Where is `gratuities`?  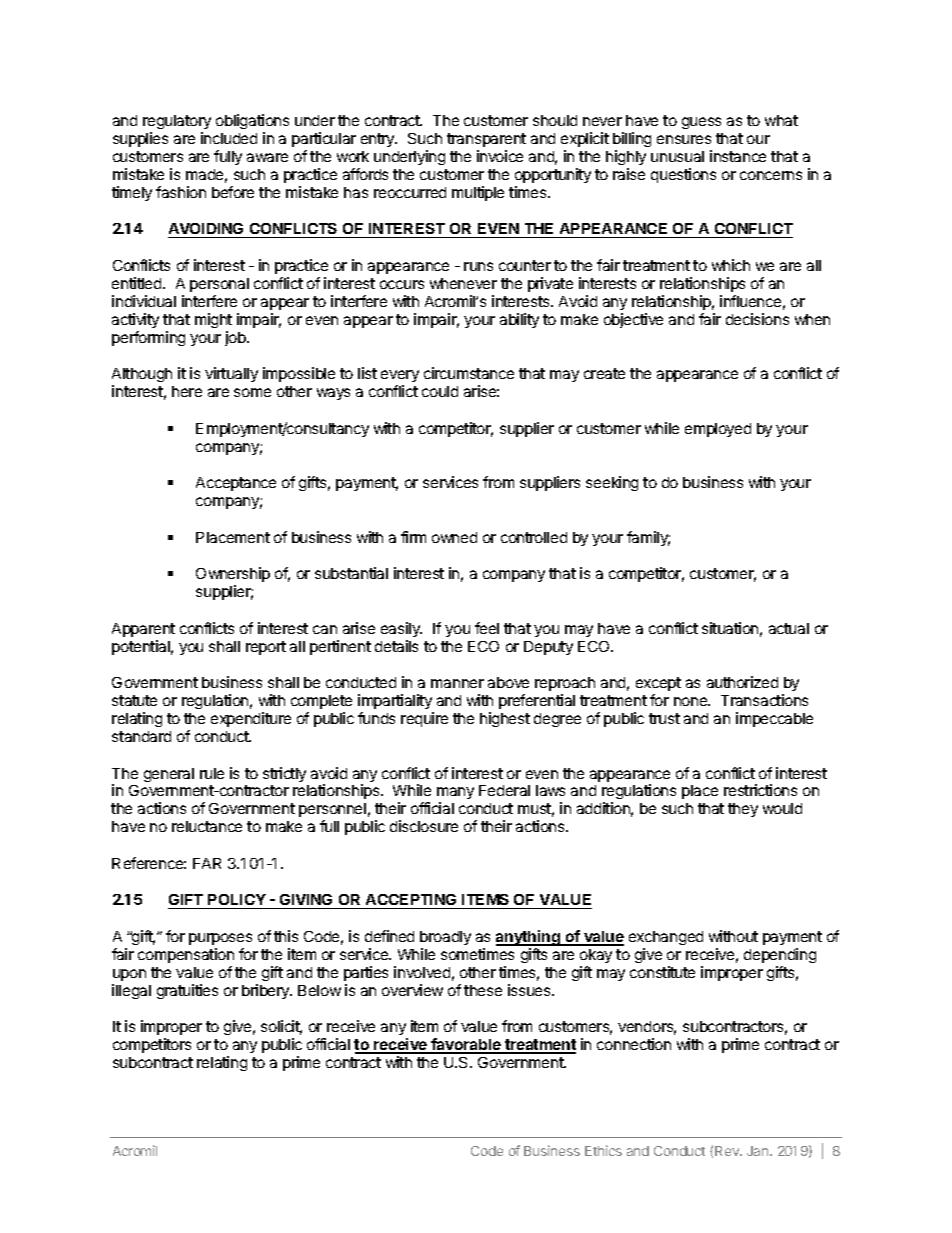 gratuities is located at coordinates (187, 991).
